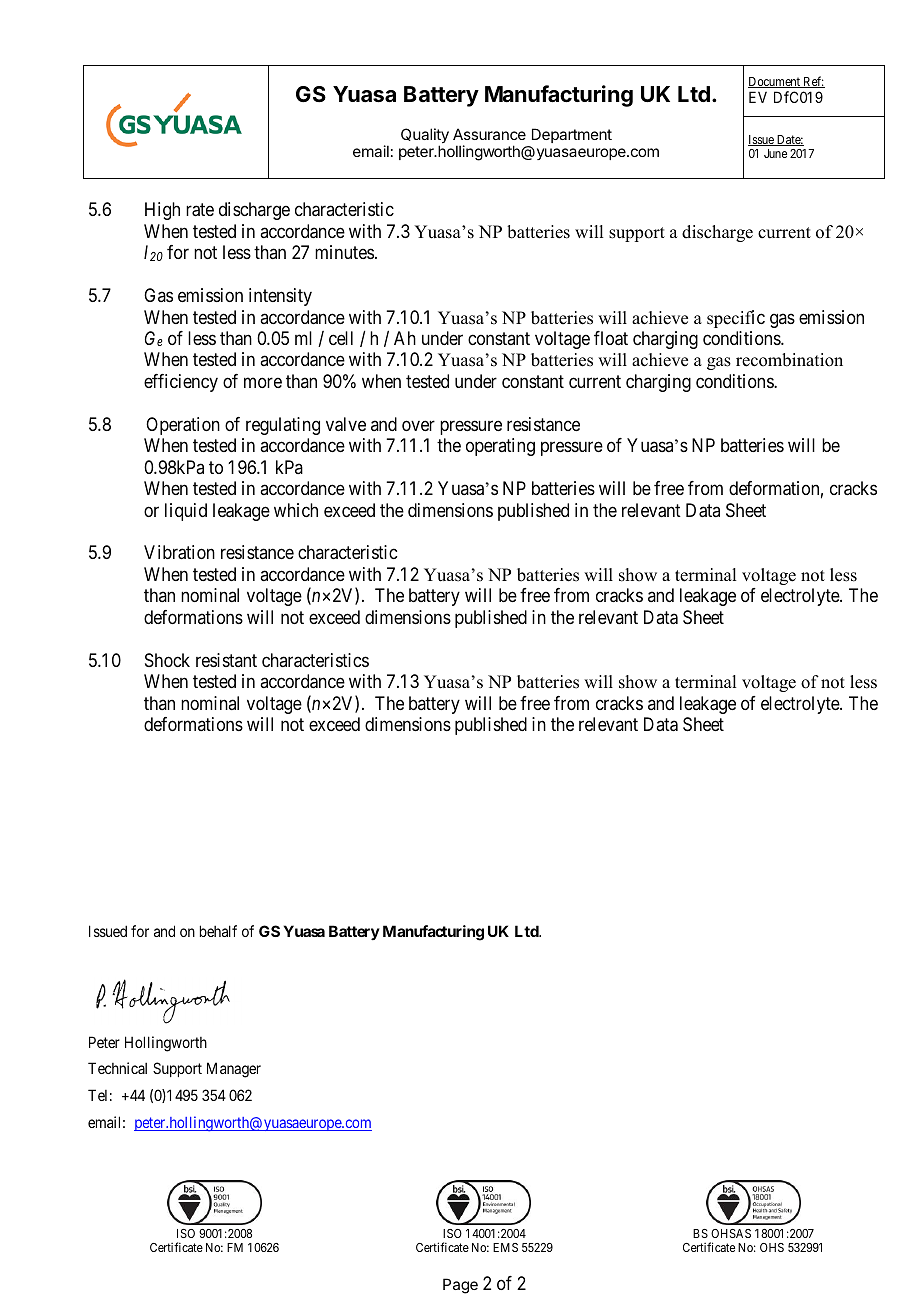 The height and width of the document is (1308, 924). What do you see at coordinates (775, 153) in the document?
I see `June` at bounding box center [775, 153].
